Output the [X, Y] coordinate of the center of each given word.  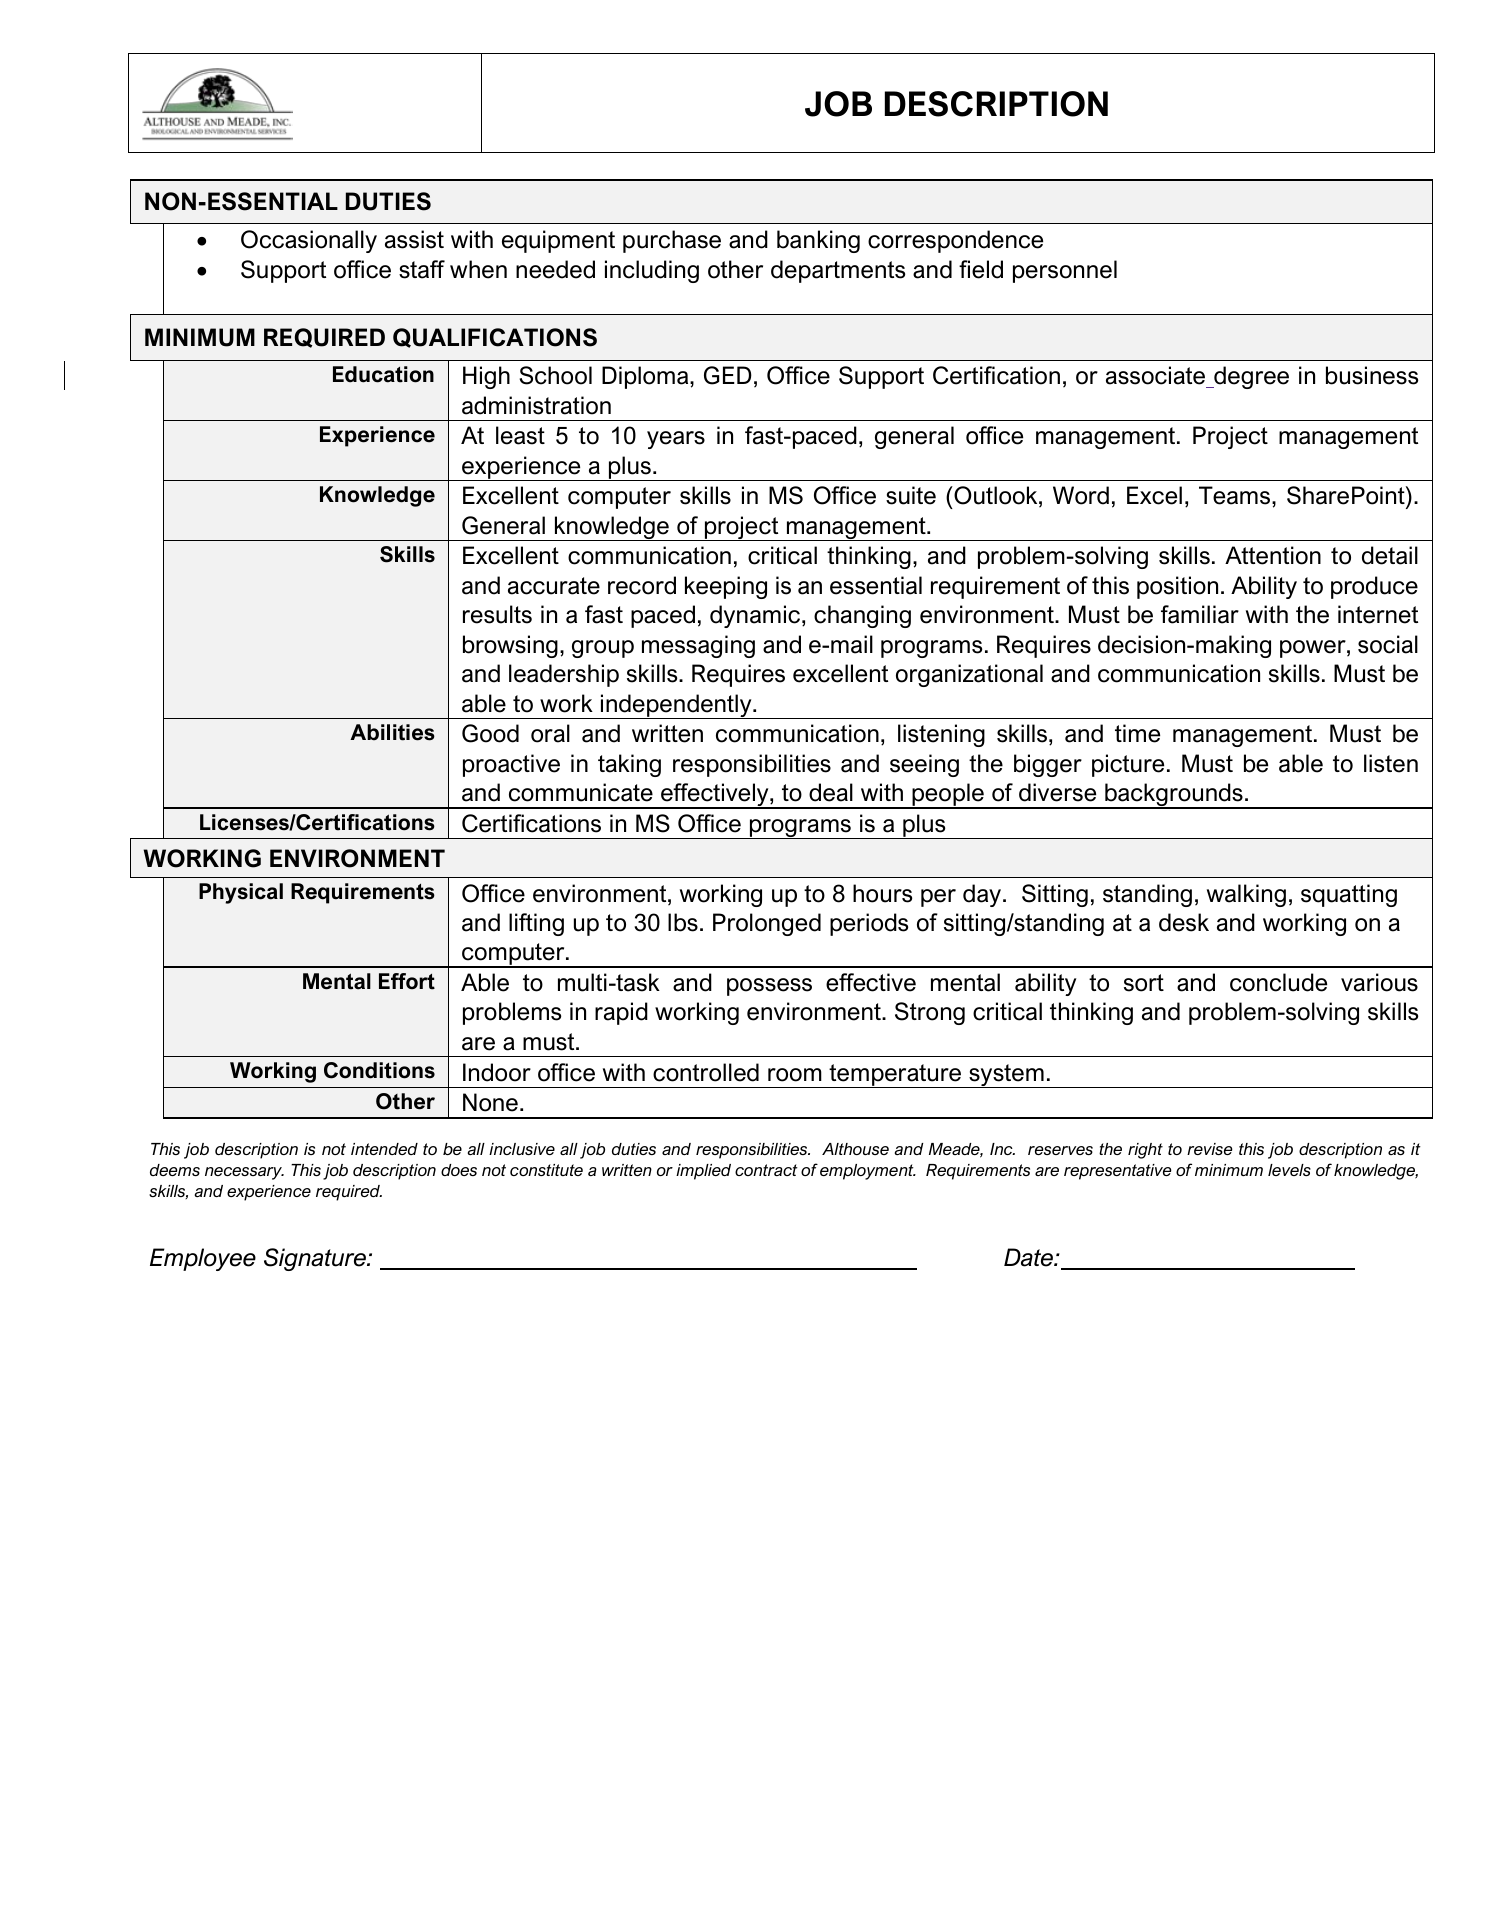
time [1137, 733]
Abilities [392, 732]
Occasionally [309, 241]
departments [838, 271]
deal [831, 792]
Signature [316, 1259]
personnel [1065, 271]
